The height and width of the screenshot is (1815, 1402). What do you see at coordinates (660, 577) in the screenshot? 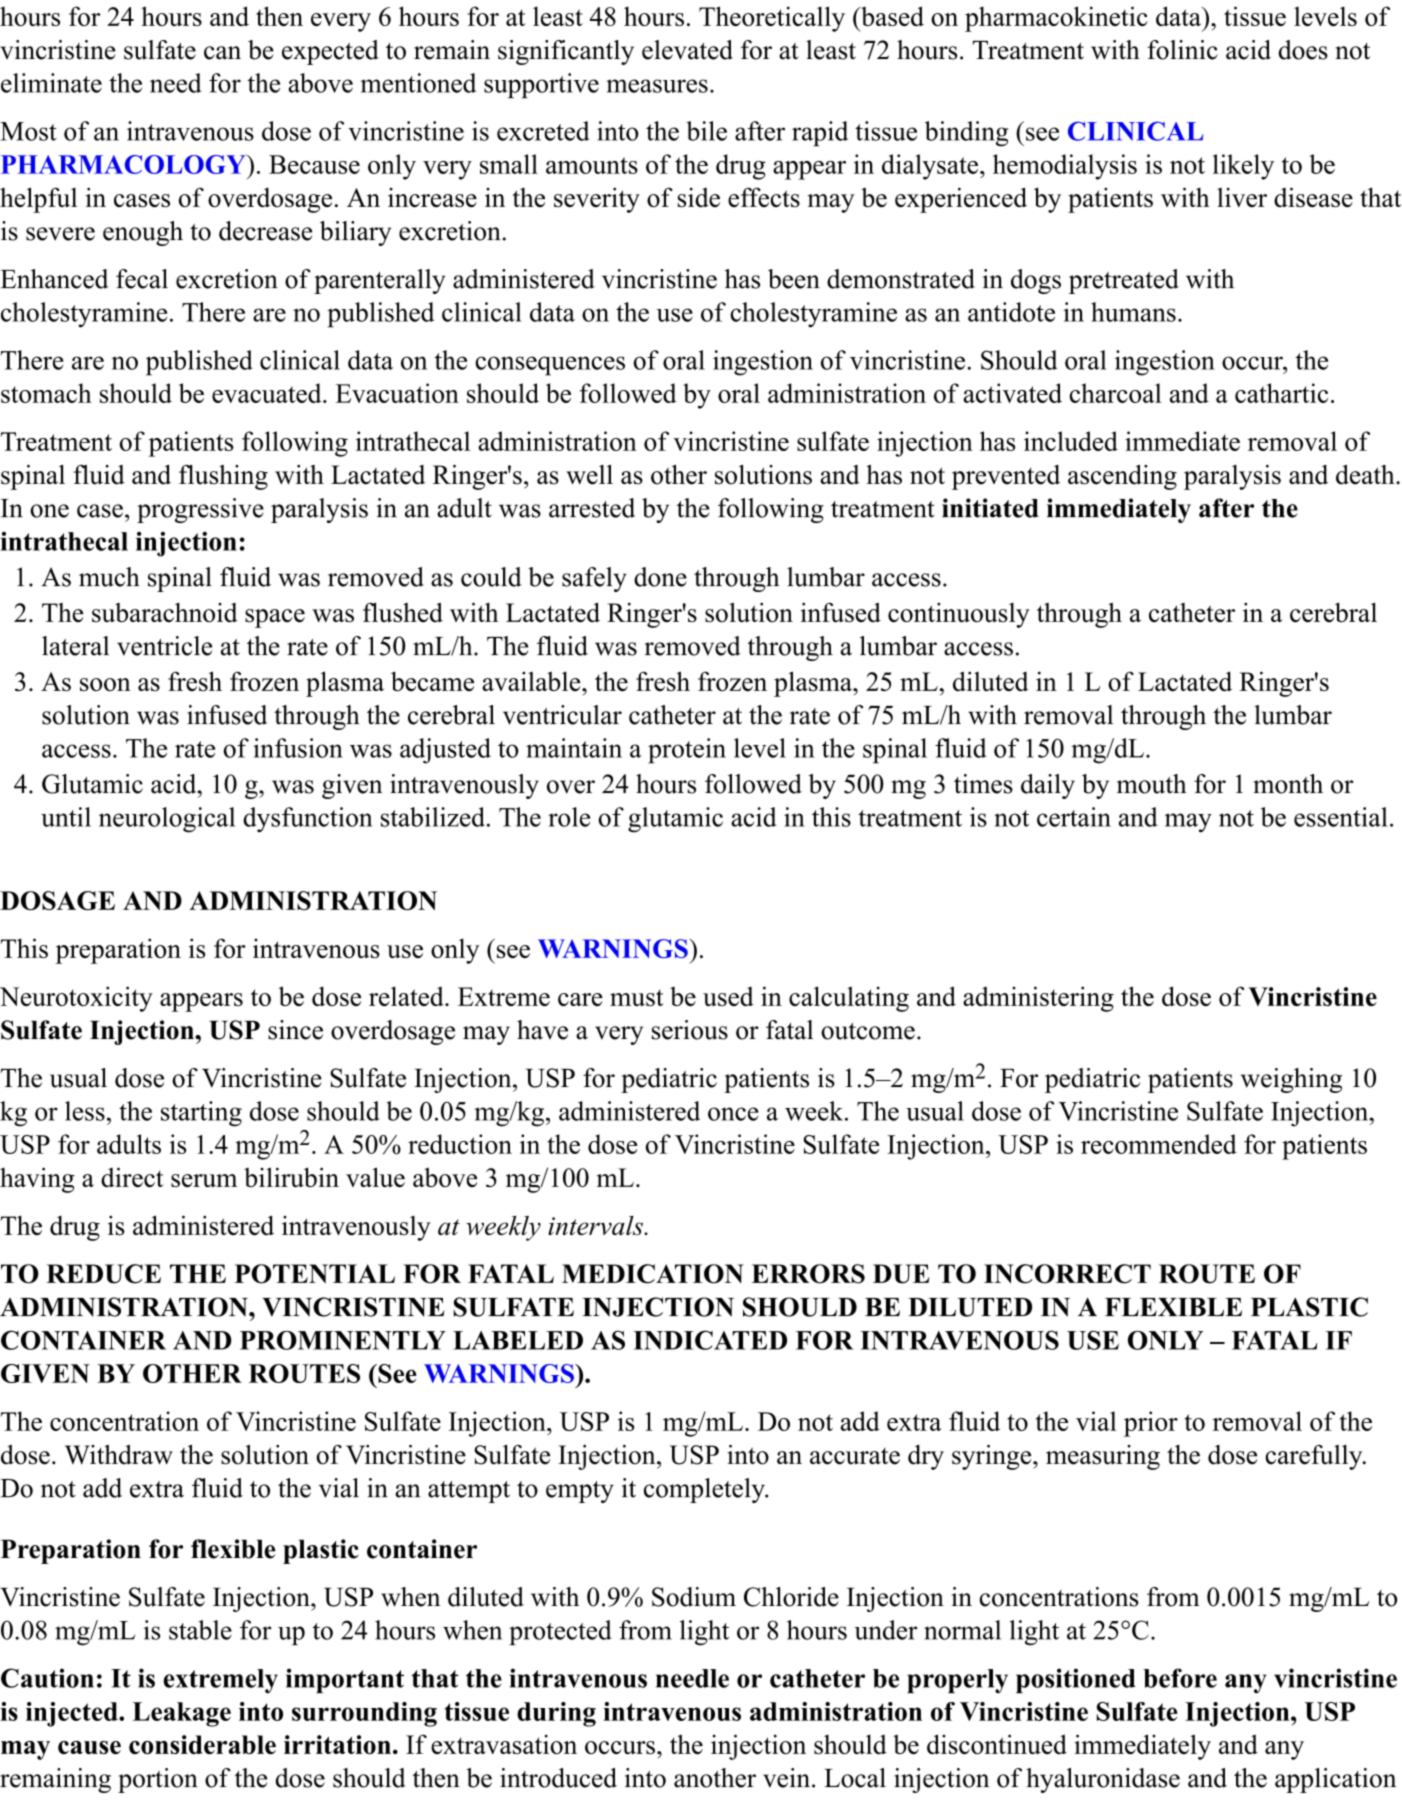
I see `done` at bounding box center [660, 577].
